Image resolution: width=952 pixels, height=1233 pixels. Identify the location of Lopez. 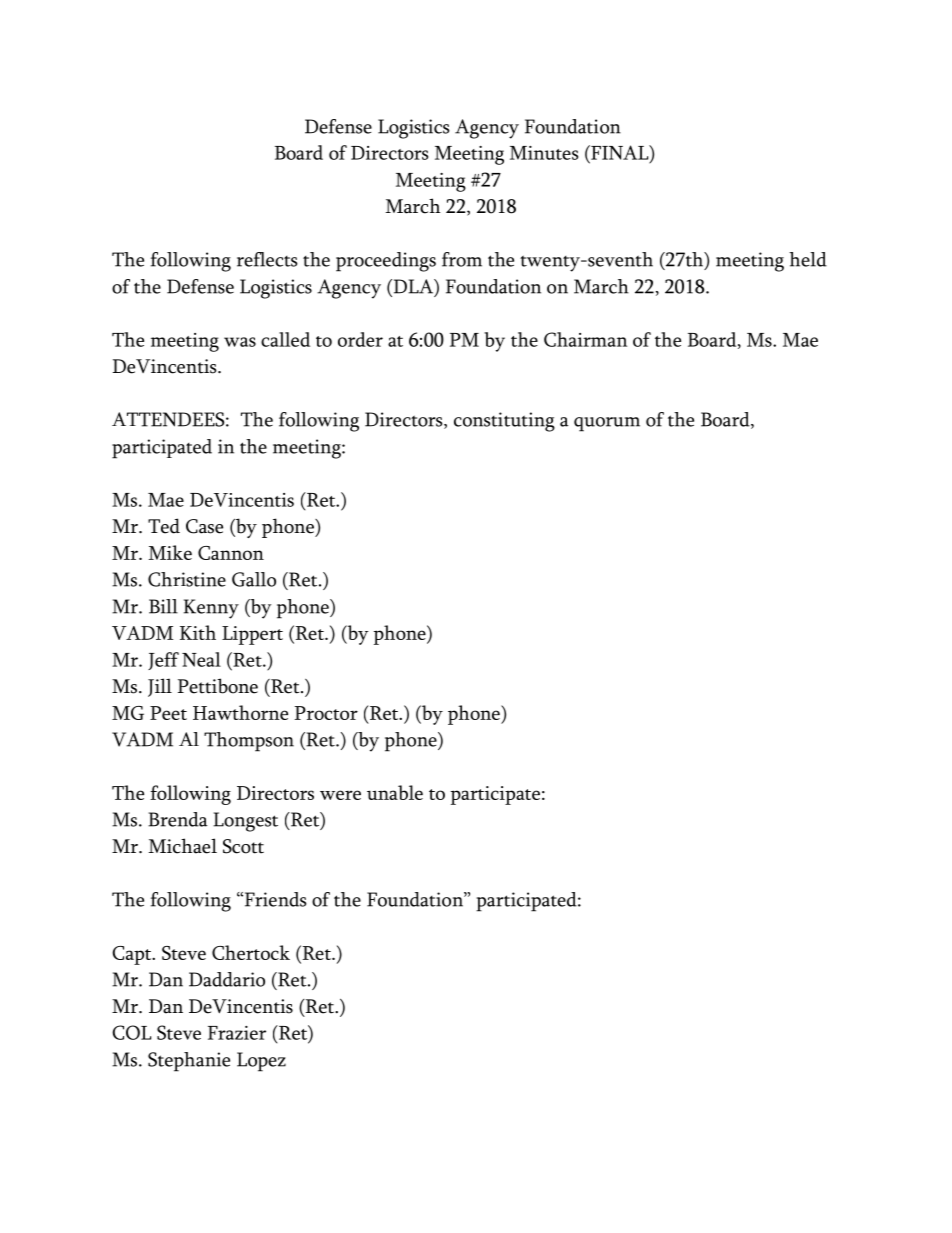
(261, 1062).
